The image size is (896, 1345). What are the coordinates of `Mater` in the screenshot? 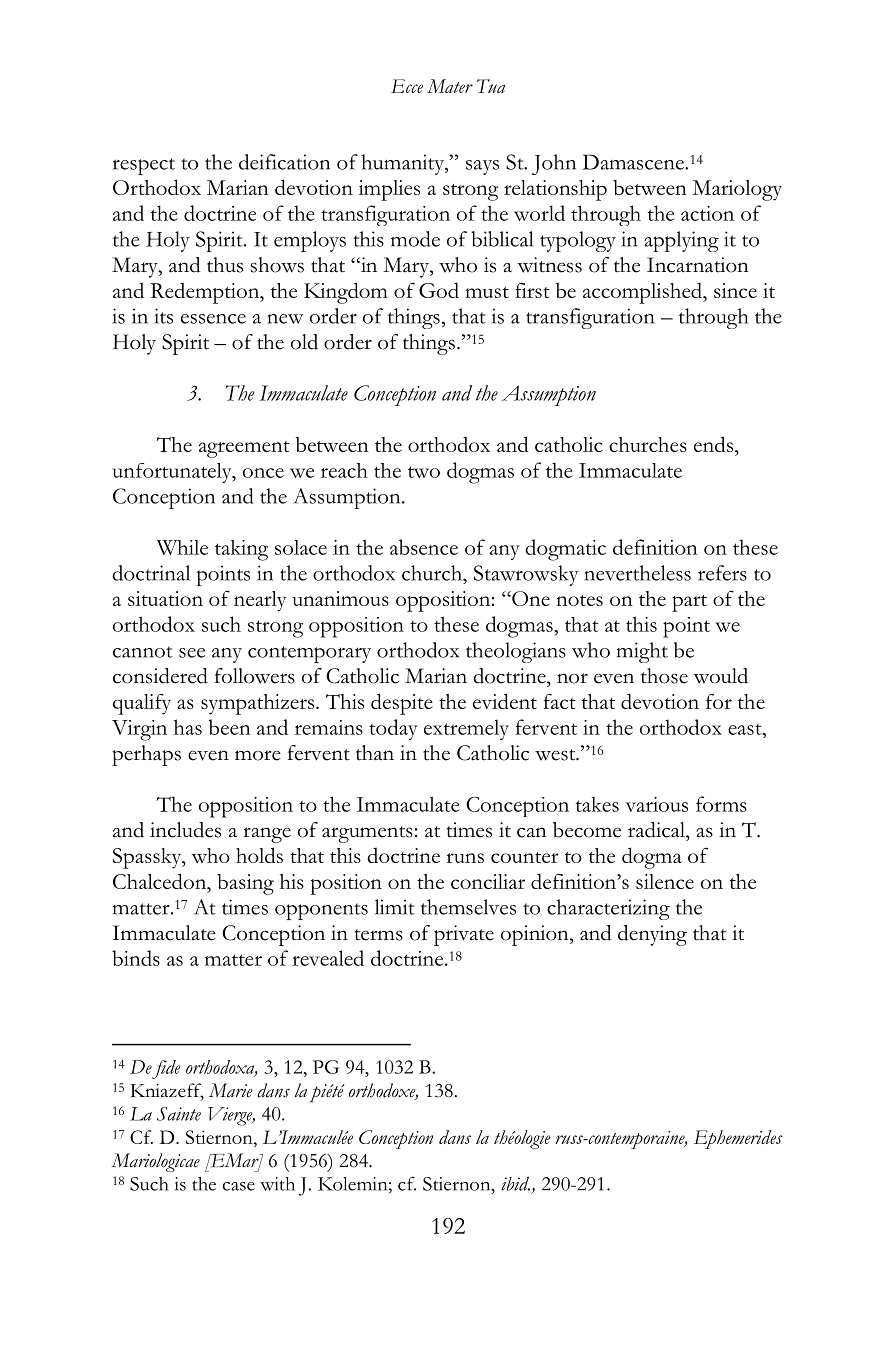 It's located at (450, 86).
